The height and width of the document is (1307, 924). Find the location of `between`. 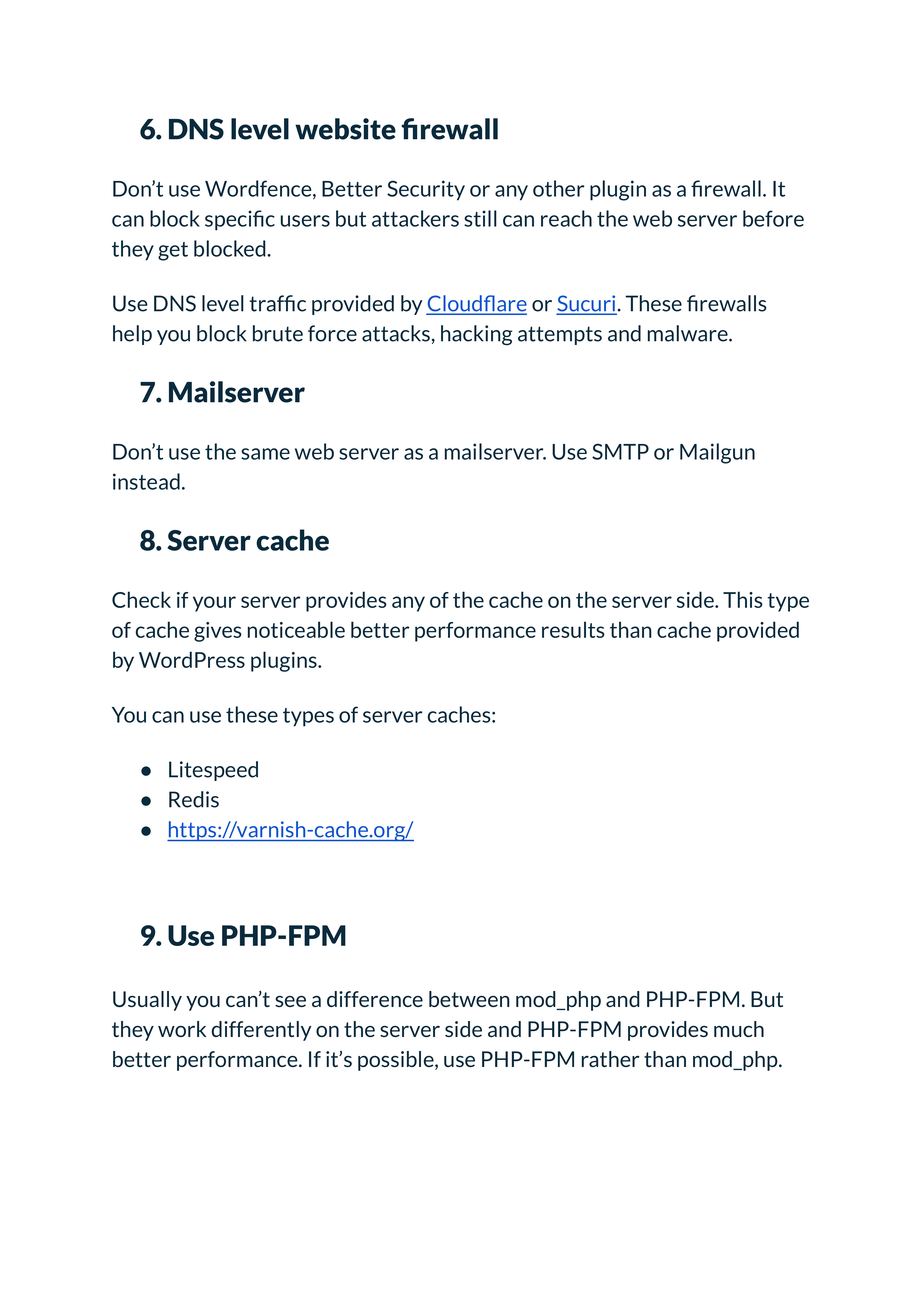

between is located at coordinates (469, 999).
